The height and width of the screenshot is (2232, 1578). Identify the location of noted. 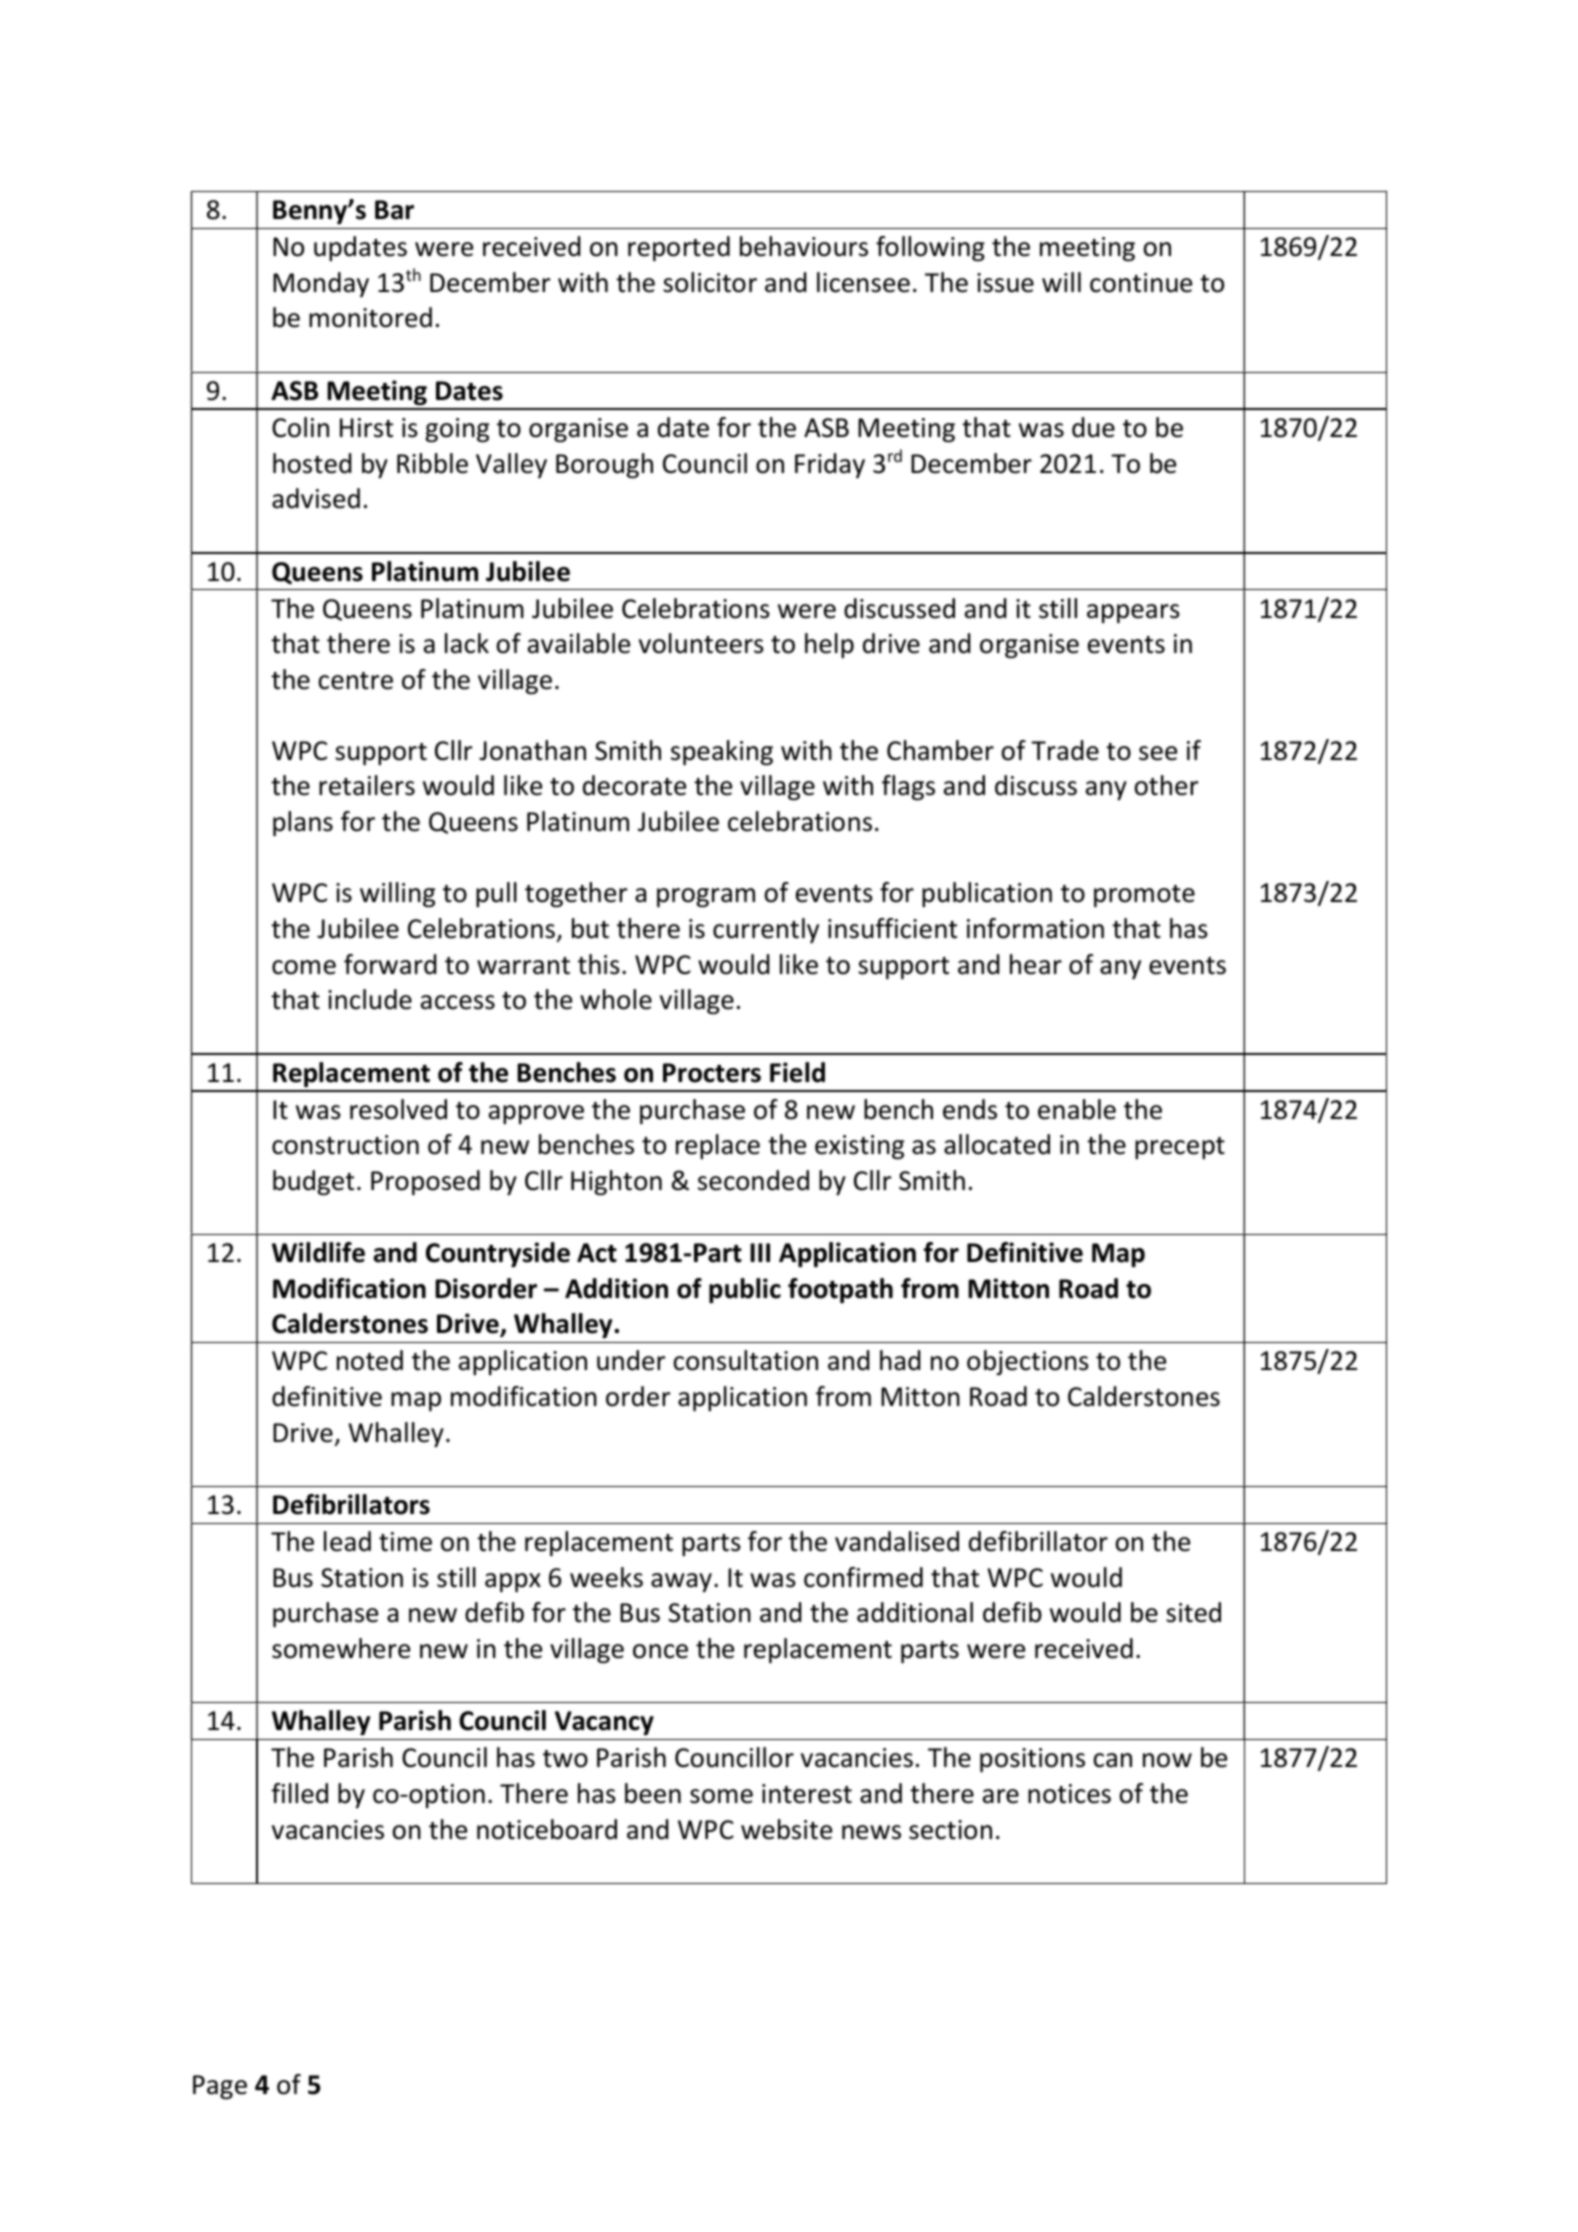
(370, 1360).
